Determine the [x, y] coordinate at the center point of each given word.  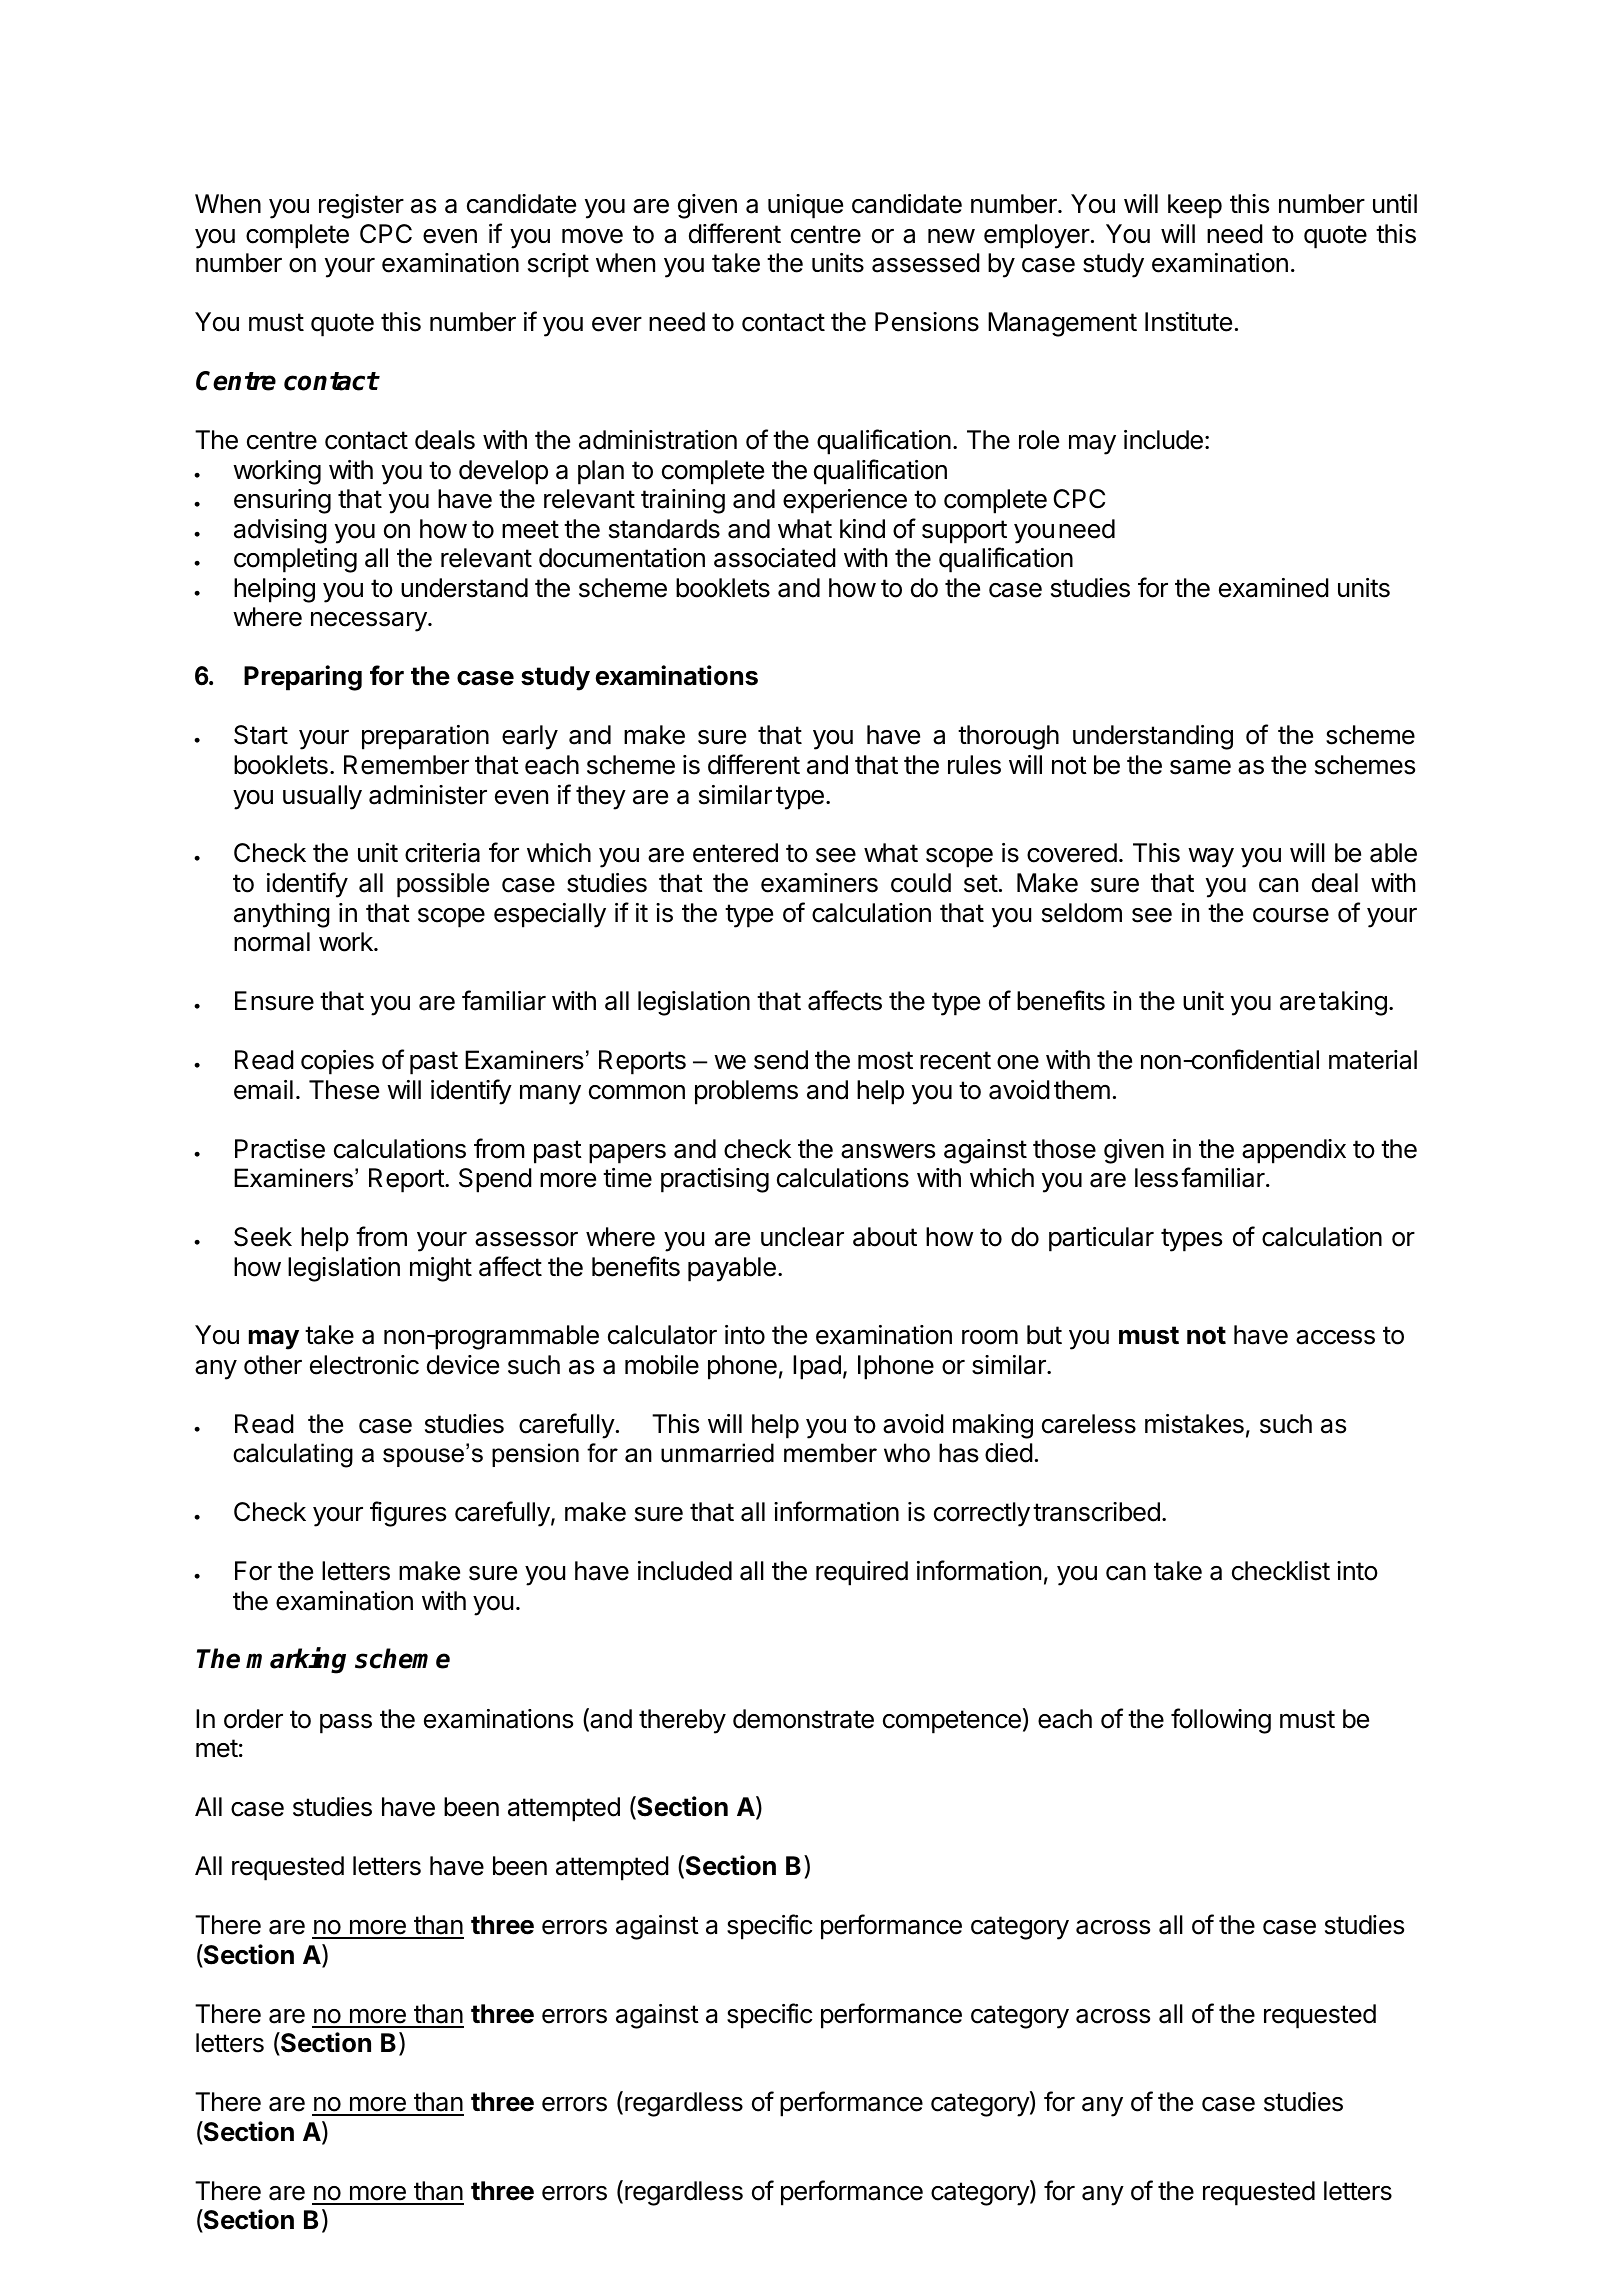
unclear [802, 1237]
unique [805, 206]
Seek [263, 1237]
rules [974, 765]
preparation [425, 737]
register [361, 206]
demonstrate [803, 1719]
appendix [1294, 1151]
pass [346, 1724]
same [1200, 767]
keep [1195, 206]
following [1221, 1721]
